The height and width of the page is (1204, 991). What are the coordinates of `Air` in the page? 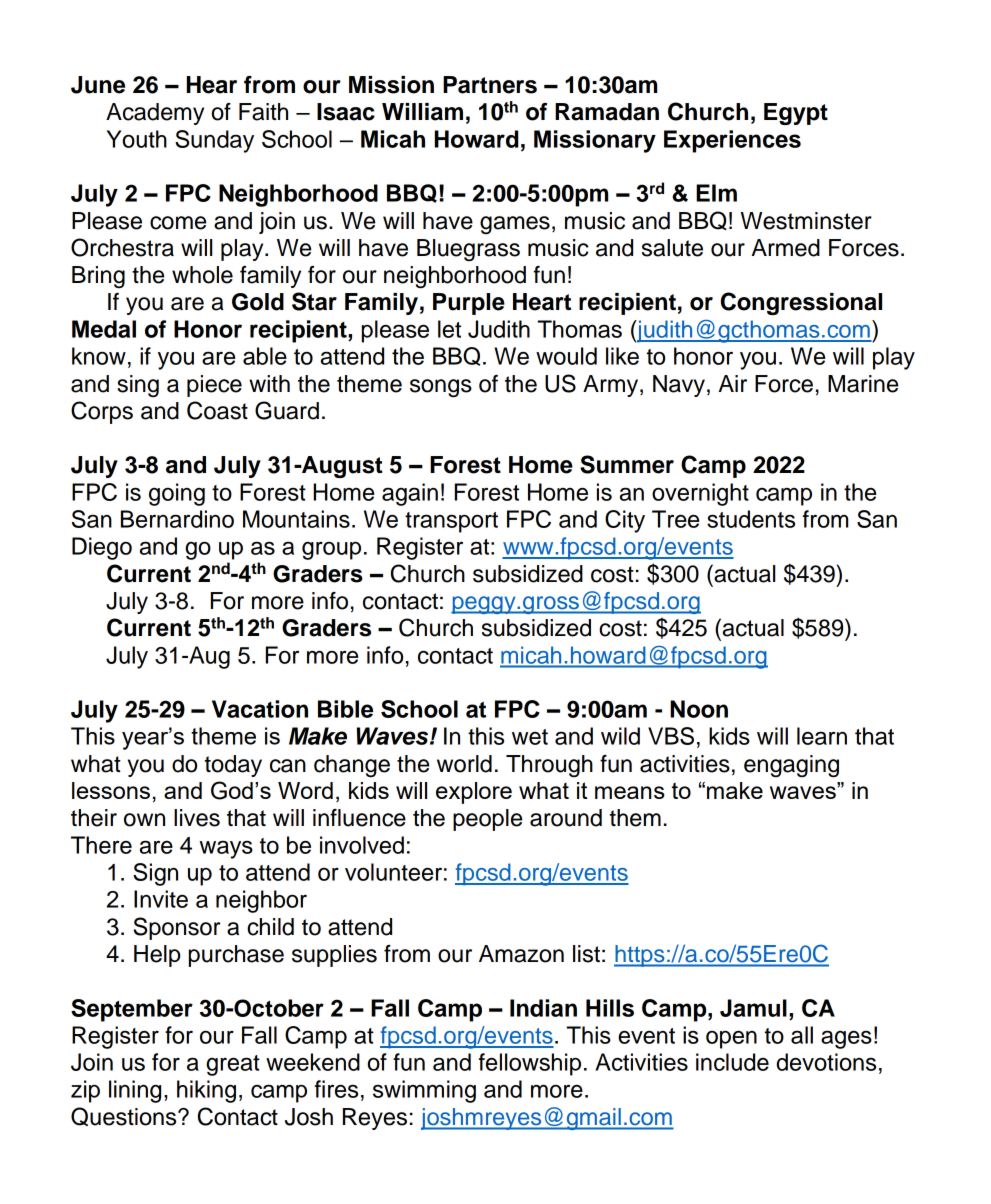 It's located at (733, 383).
